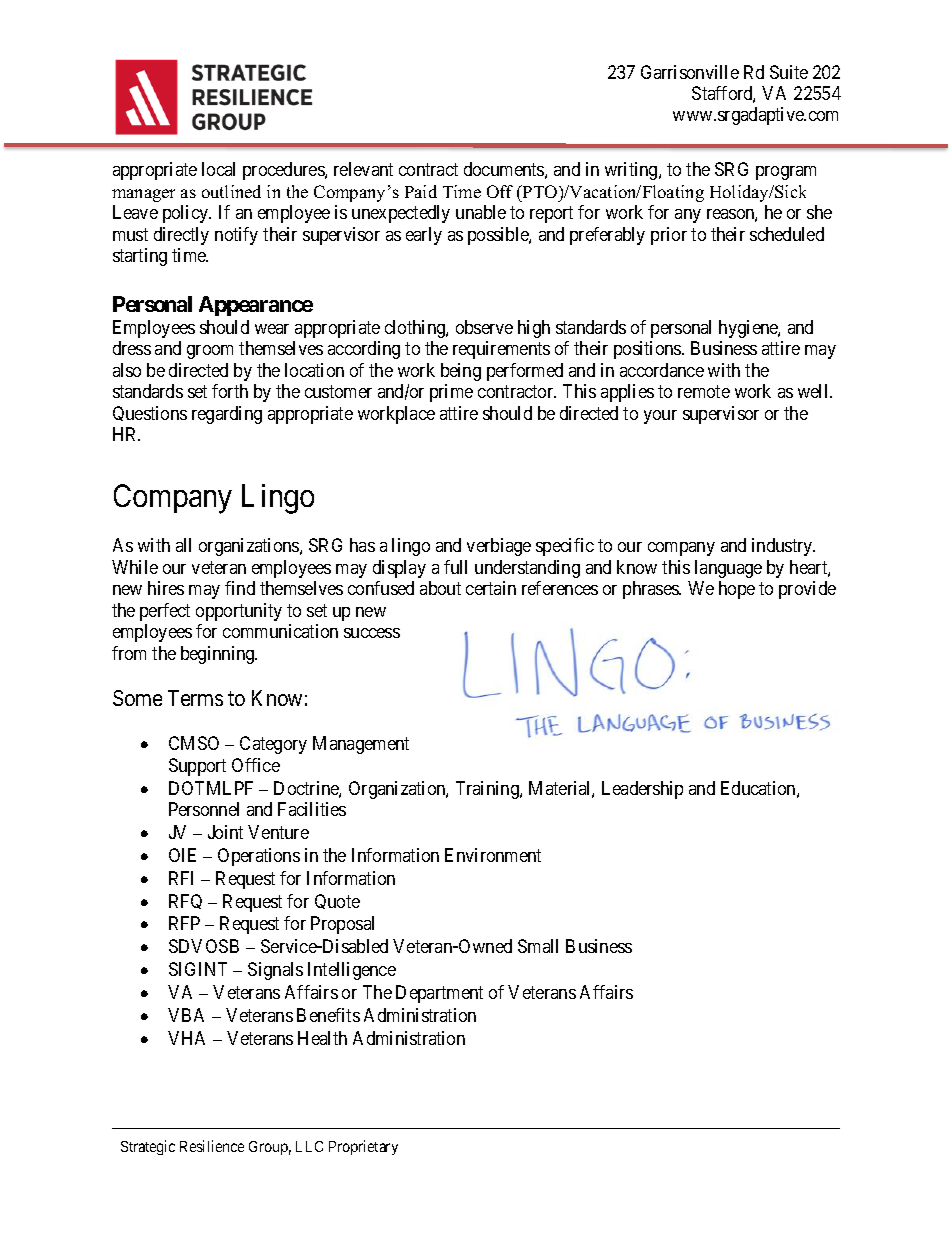 This document has height=1233, width=952. I want to click on RFP, so click(184, 923).
